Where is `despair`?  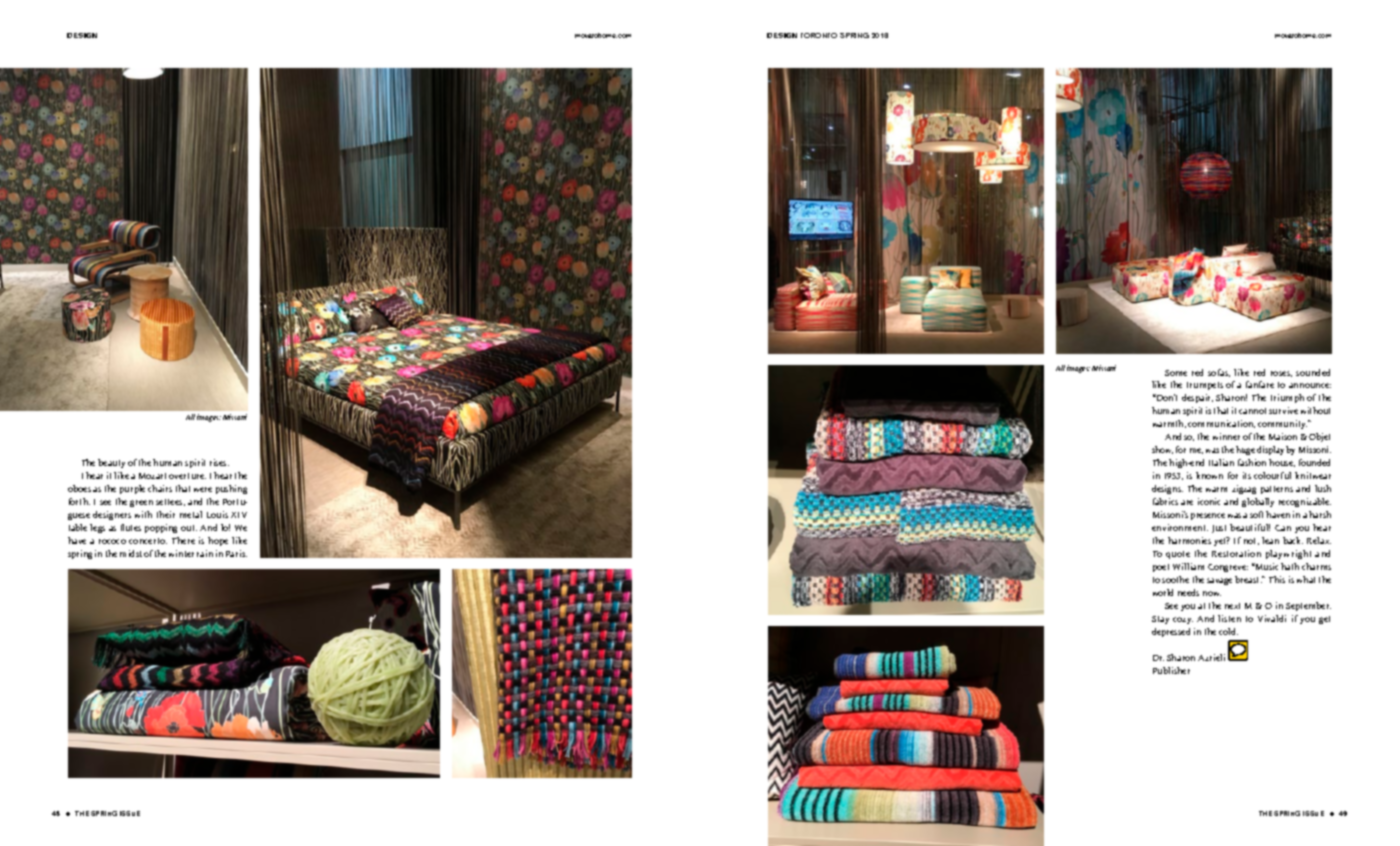
despair is located at coordinates (1197, 398).
